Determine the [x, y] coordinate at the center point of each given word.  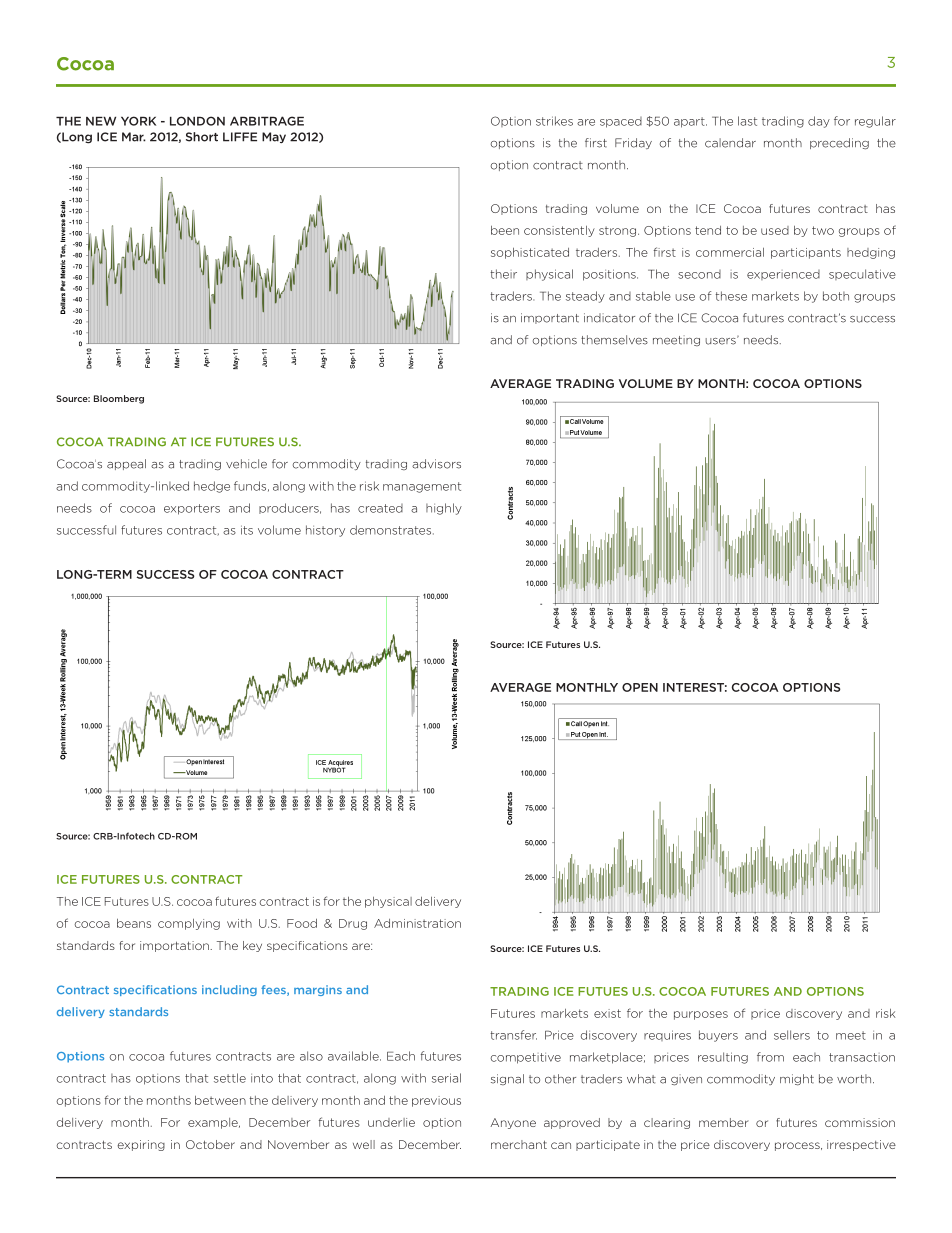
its [247, 530]
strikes [554, 121]
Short [202, 137]
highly [444, 509]
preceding [839, 144]
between [220, 1100]
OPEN [640, 687]
